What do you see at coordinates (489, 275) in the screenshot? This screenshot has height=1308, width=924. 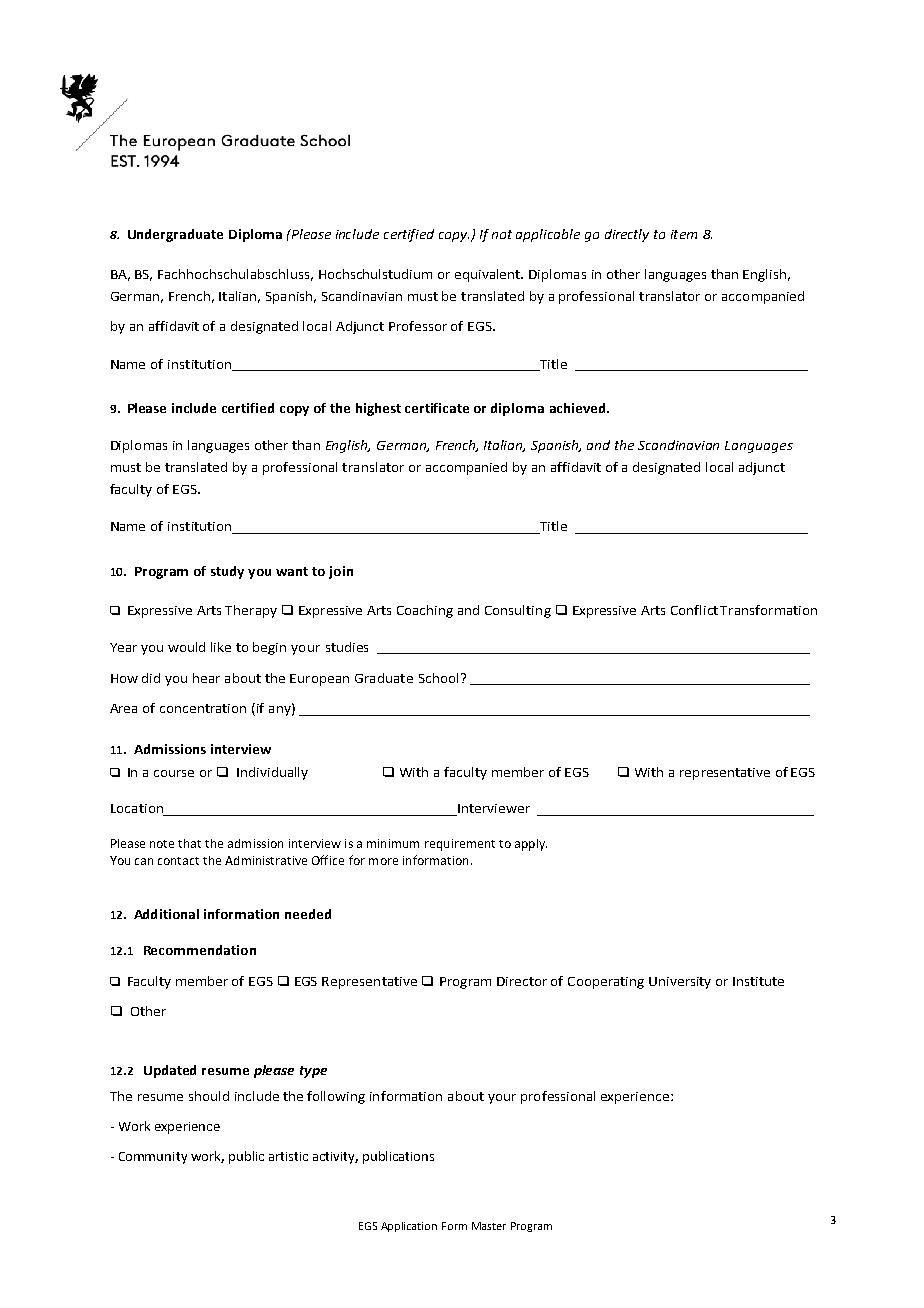 I see `equivalent` at bounding box center [489, 275].
